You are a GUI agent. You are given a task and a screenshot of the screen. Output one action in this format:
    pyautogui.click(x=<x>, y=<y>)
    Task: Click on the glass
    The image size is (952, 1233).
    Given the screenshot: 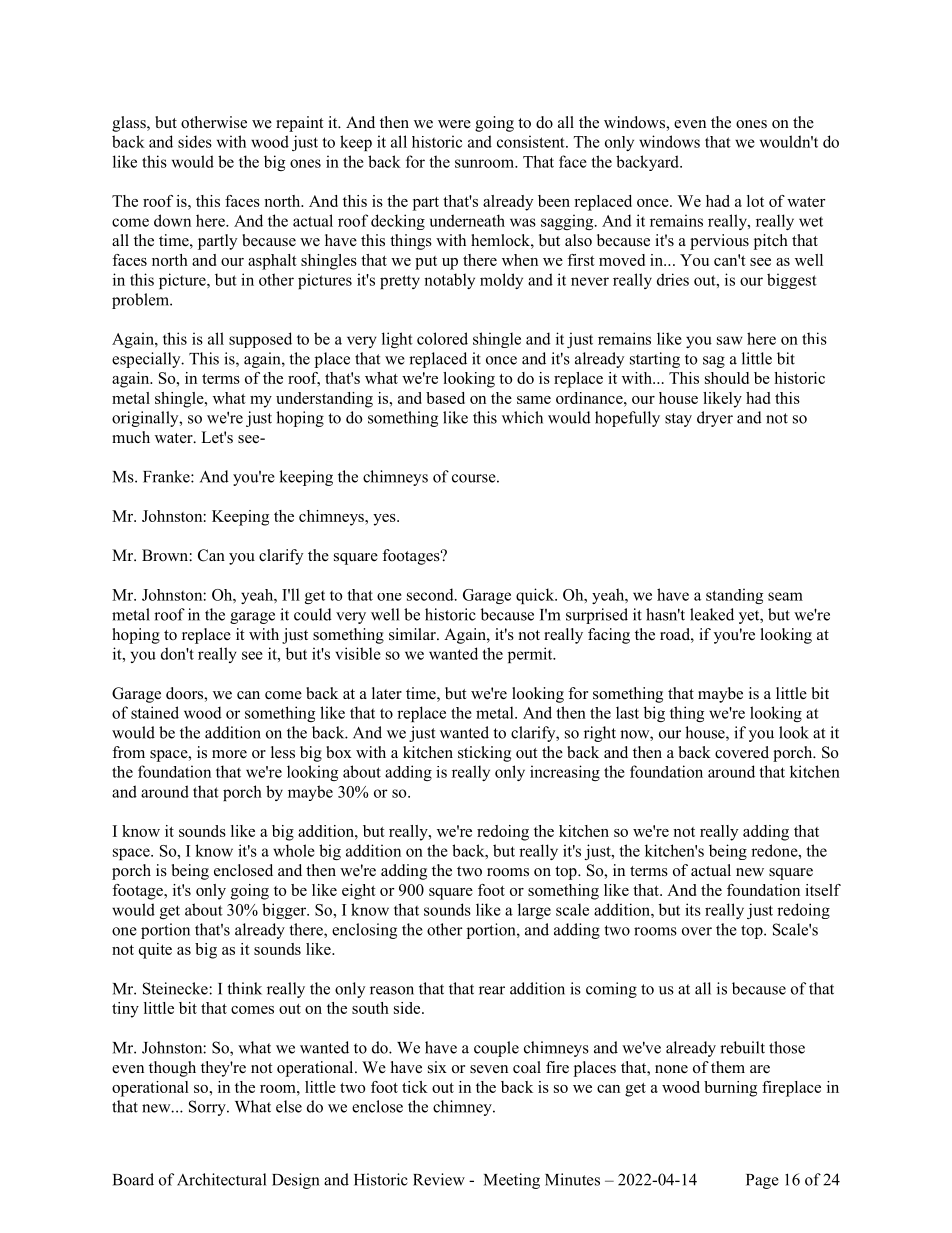 What is the action you would take?
    pyautogui.click(x=130, y=124)
